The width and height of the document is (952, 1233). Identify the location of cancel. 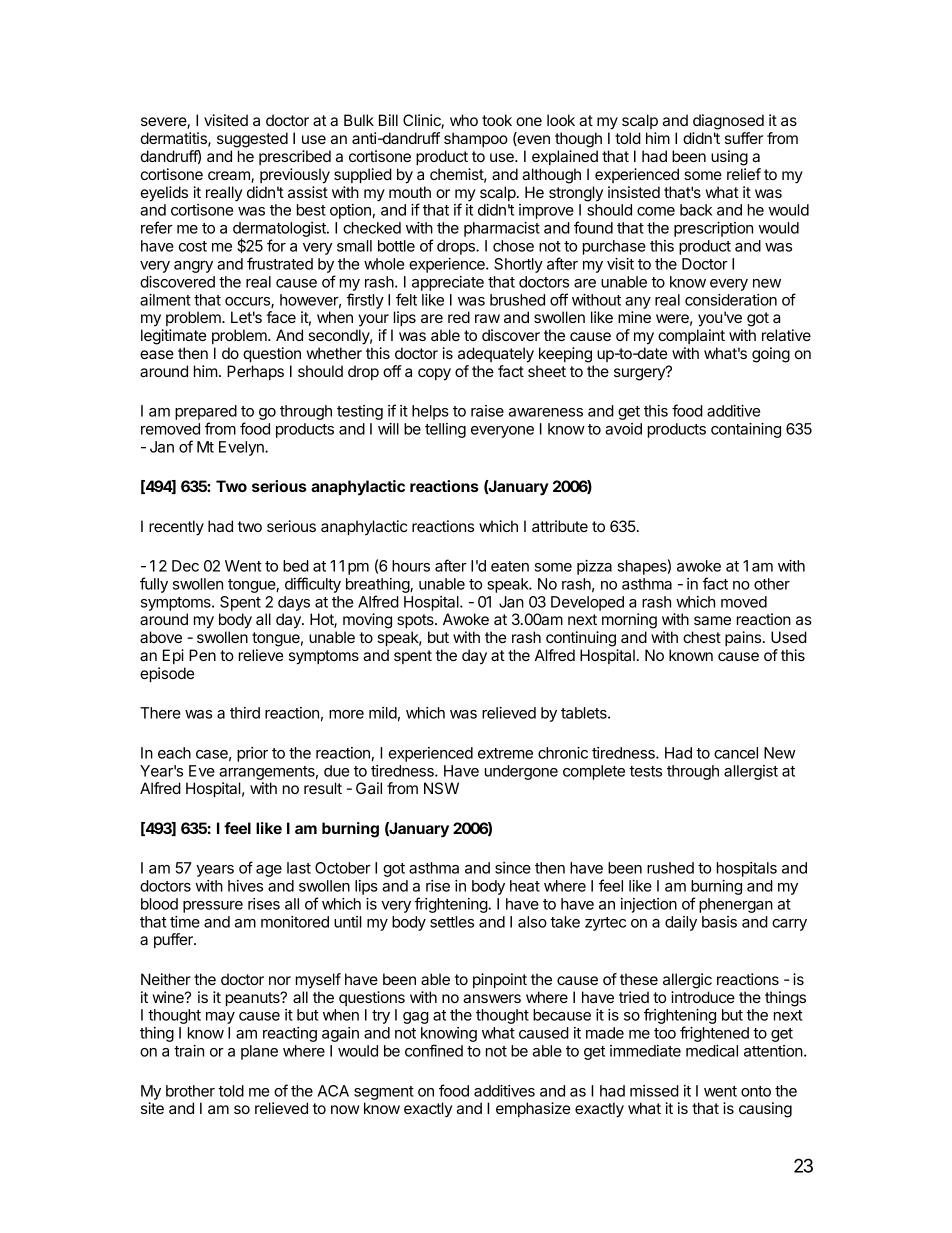
(736, 753).
